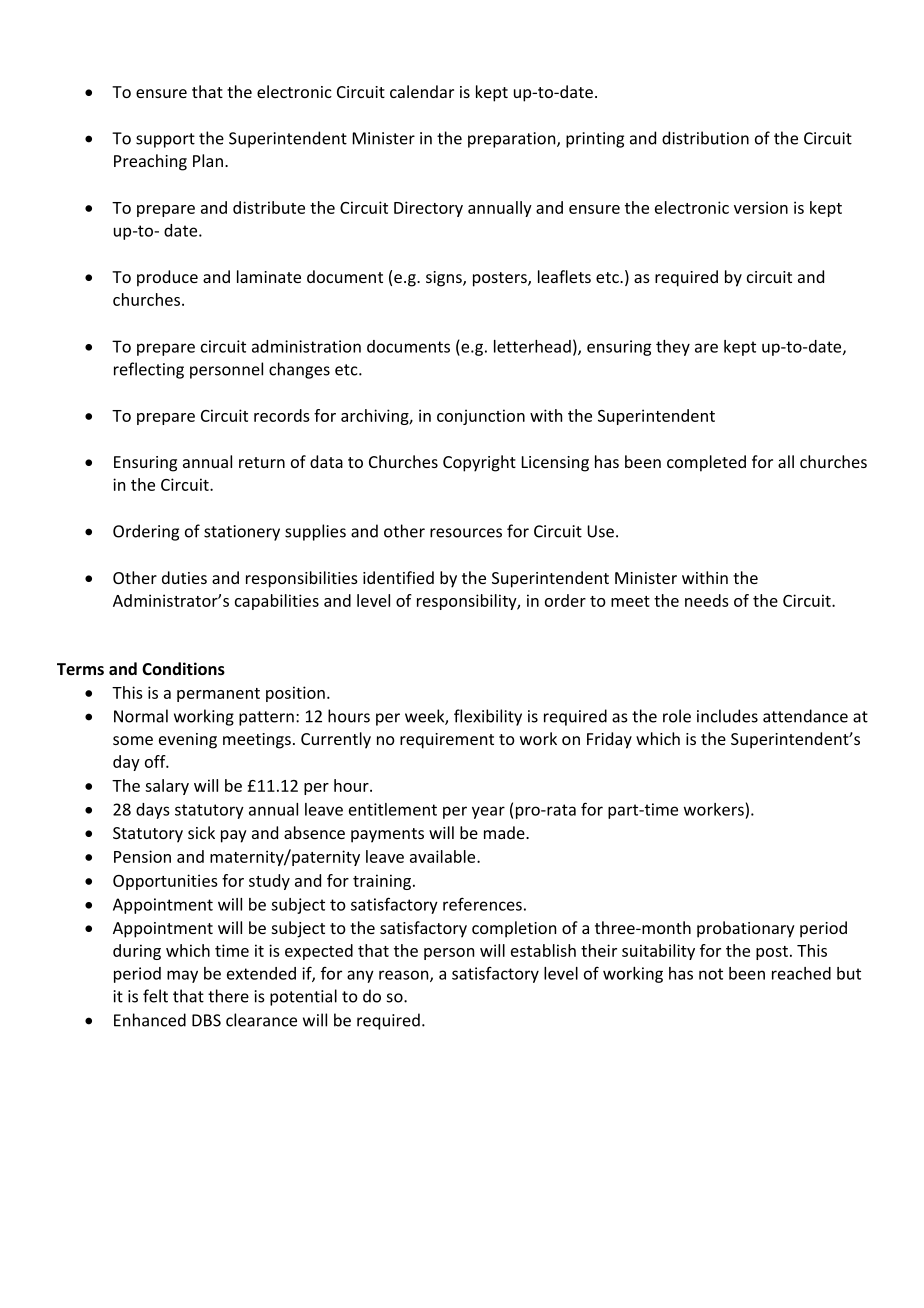  Describe the element at coordinates (481, 417) in the image. I see `conjunction` at that location.
